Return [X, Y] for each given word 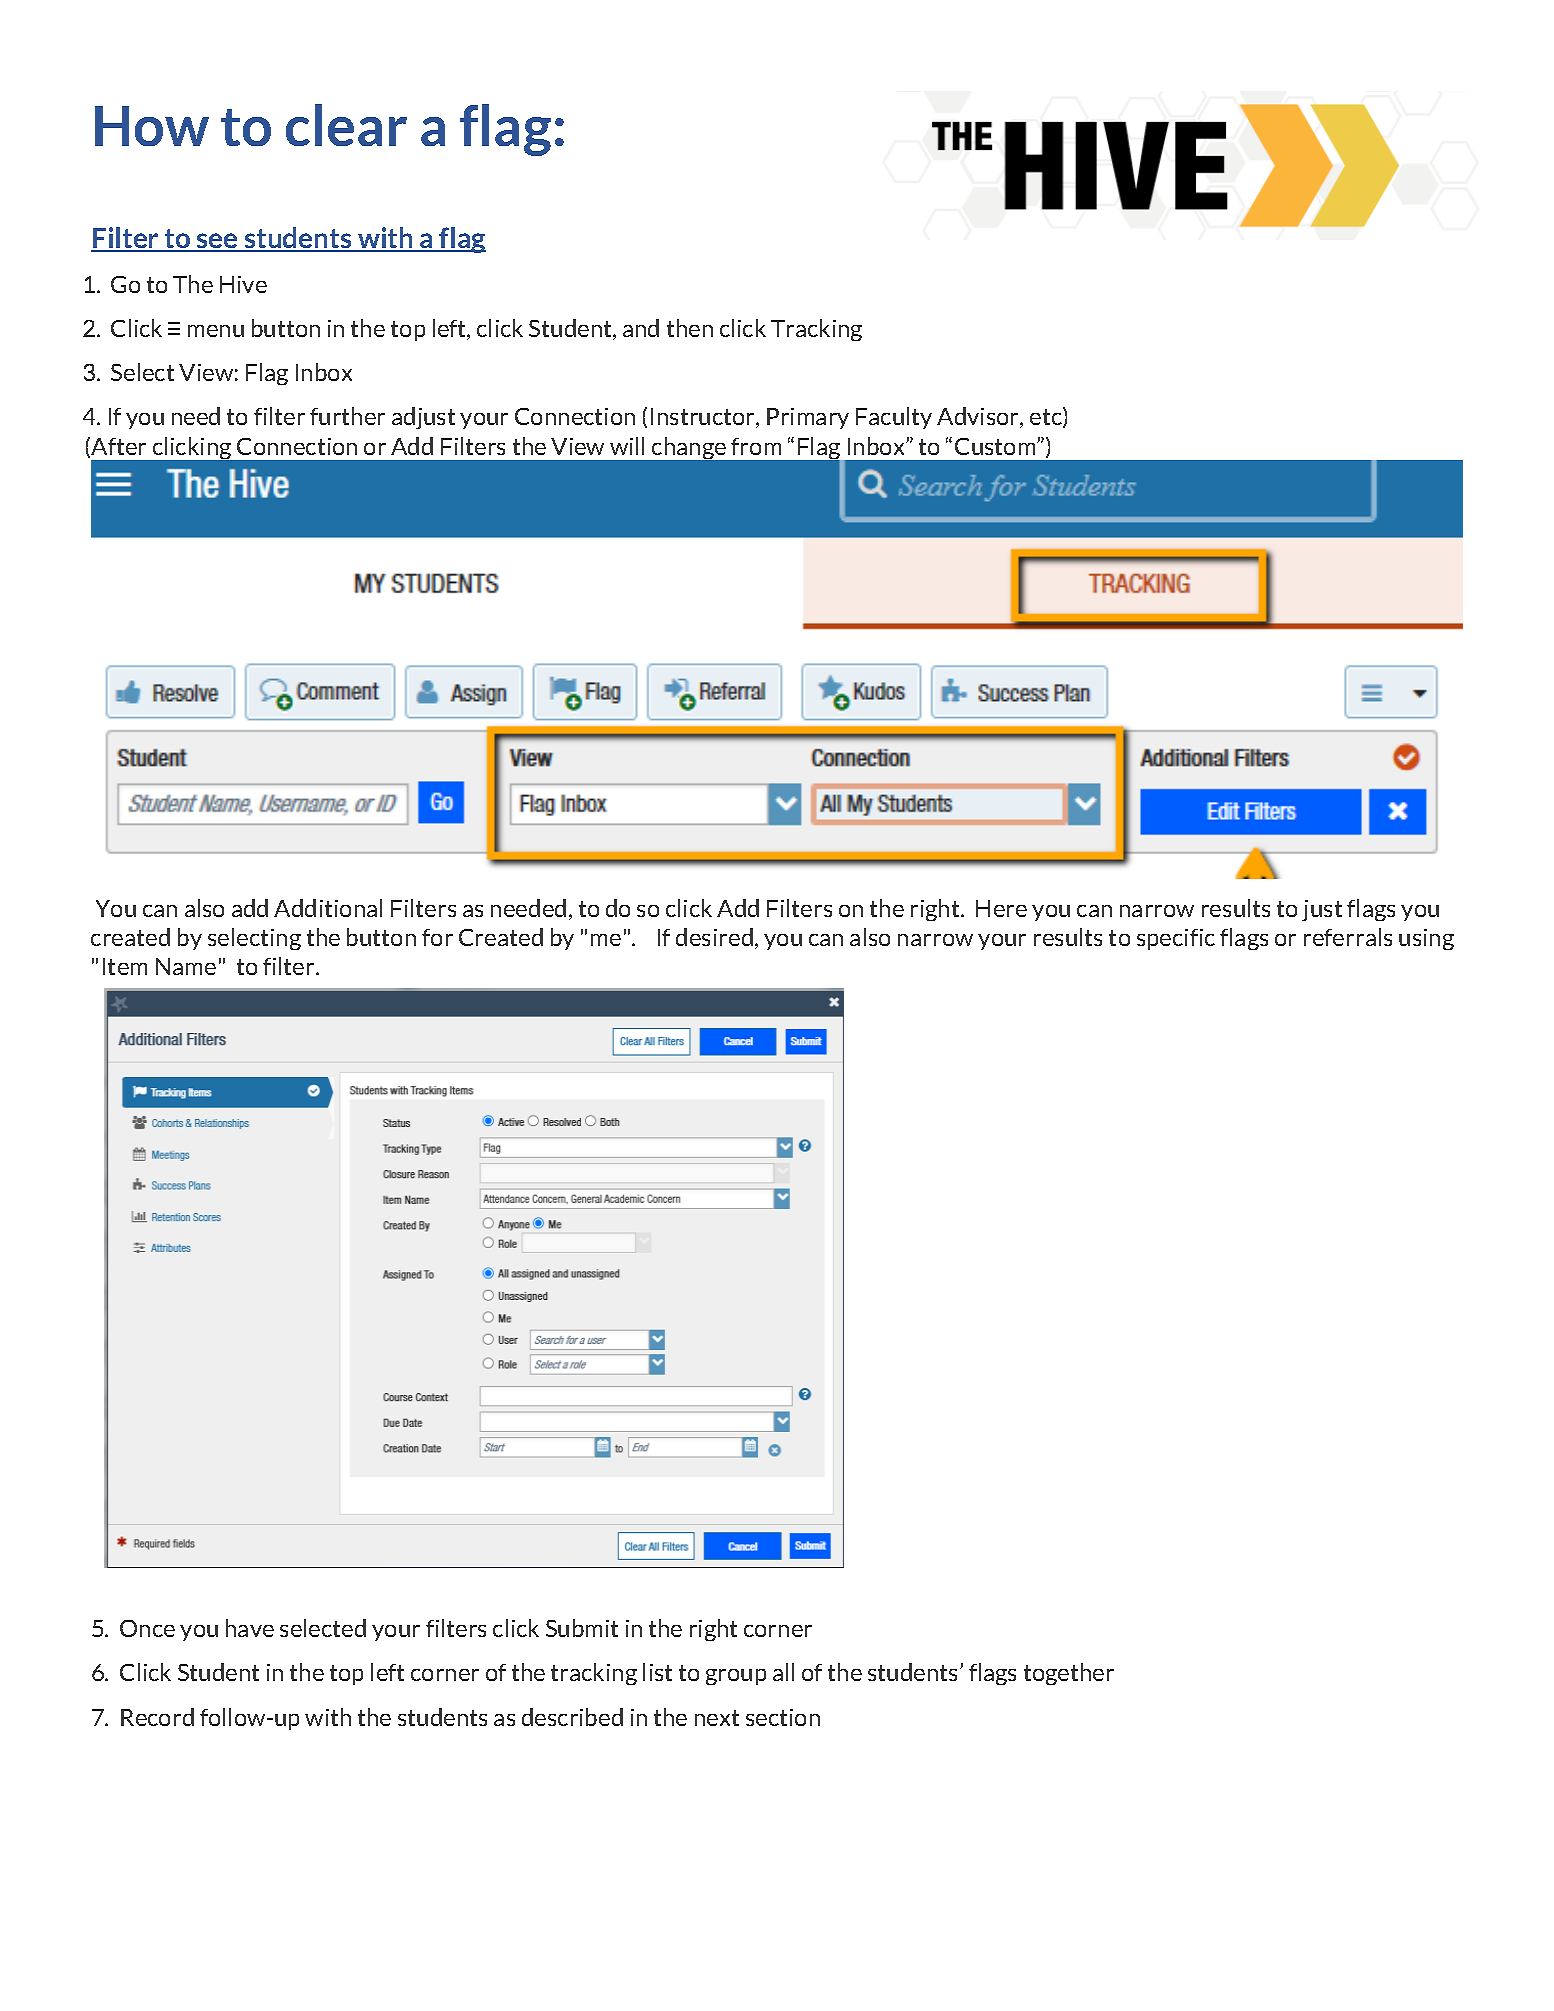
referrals [1348, 937]
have [250, 1628]
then [690, 328]
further [347, 416]
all [783, 1672]
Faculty [894, 418]
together [1069, 1674]
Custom [996, 446]
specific [1176, 939]
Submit [582, 1628]
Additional [328, 908]
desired [714, 937]
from [756, 446]
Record [157, 1717]
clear [346, 125]
